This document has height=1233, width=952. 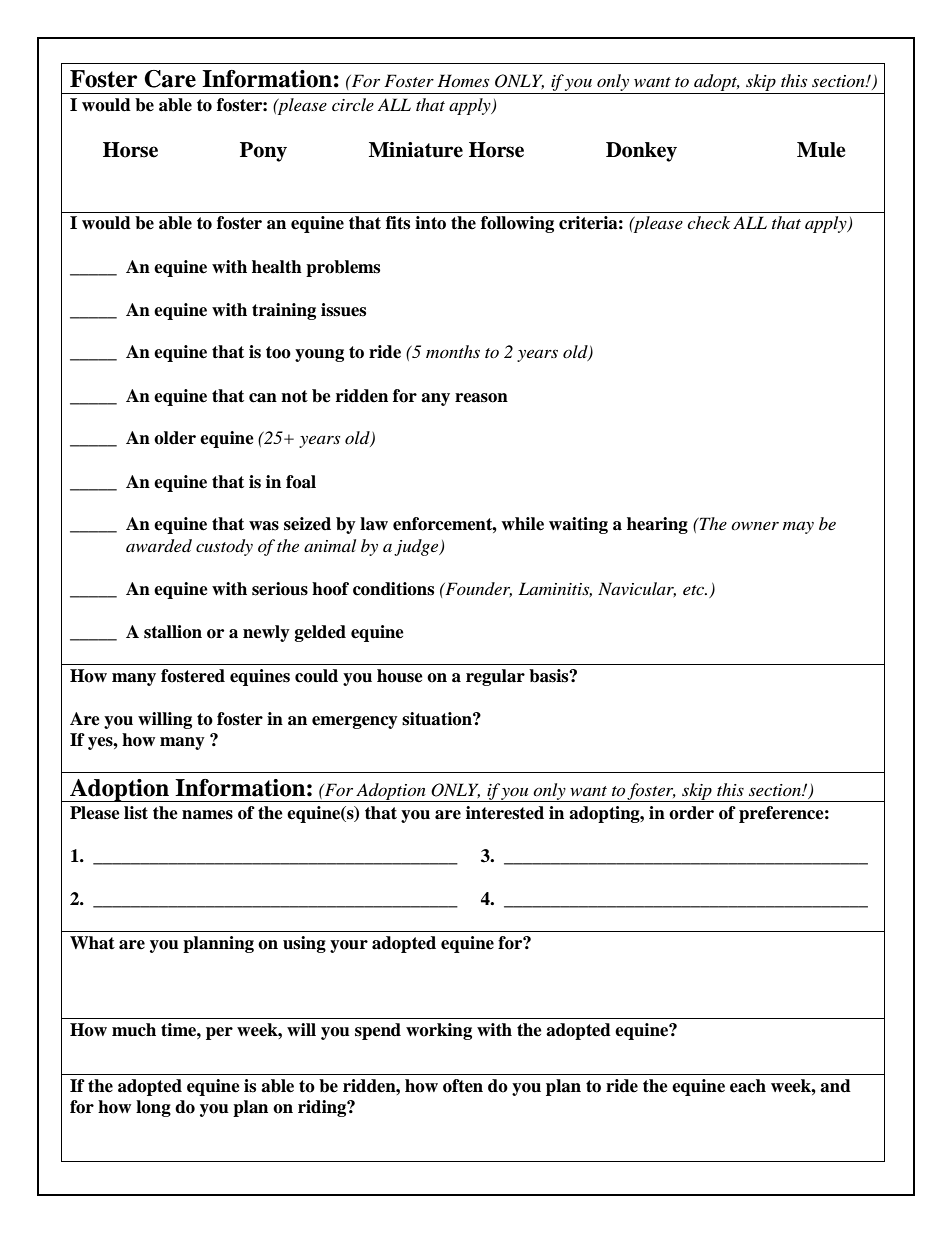 What do you see at coordinates (821, 150) in the document?
I see `Mule` at bounding box center [821, 150].
